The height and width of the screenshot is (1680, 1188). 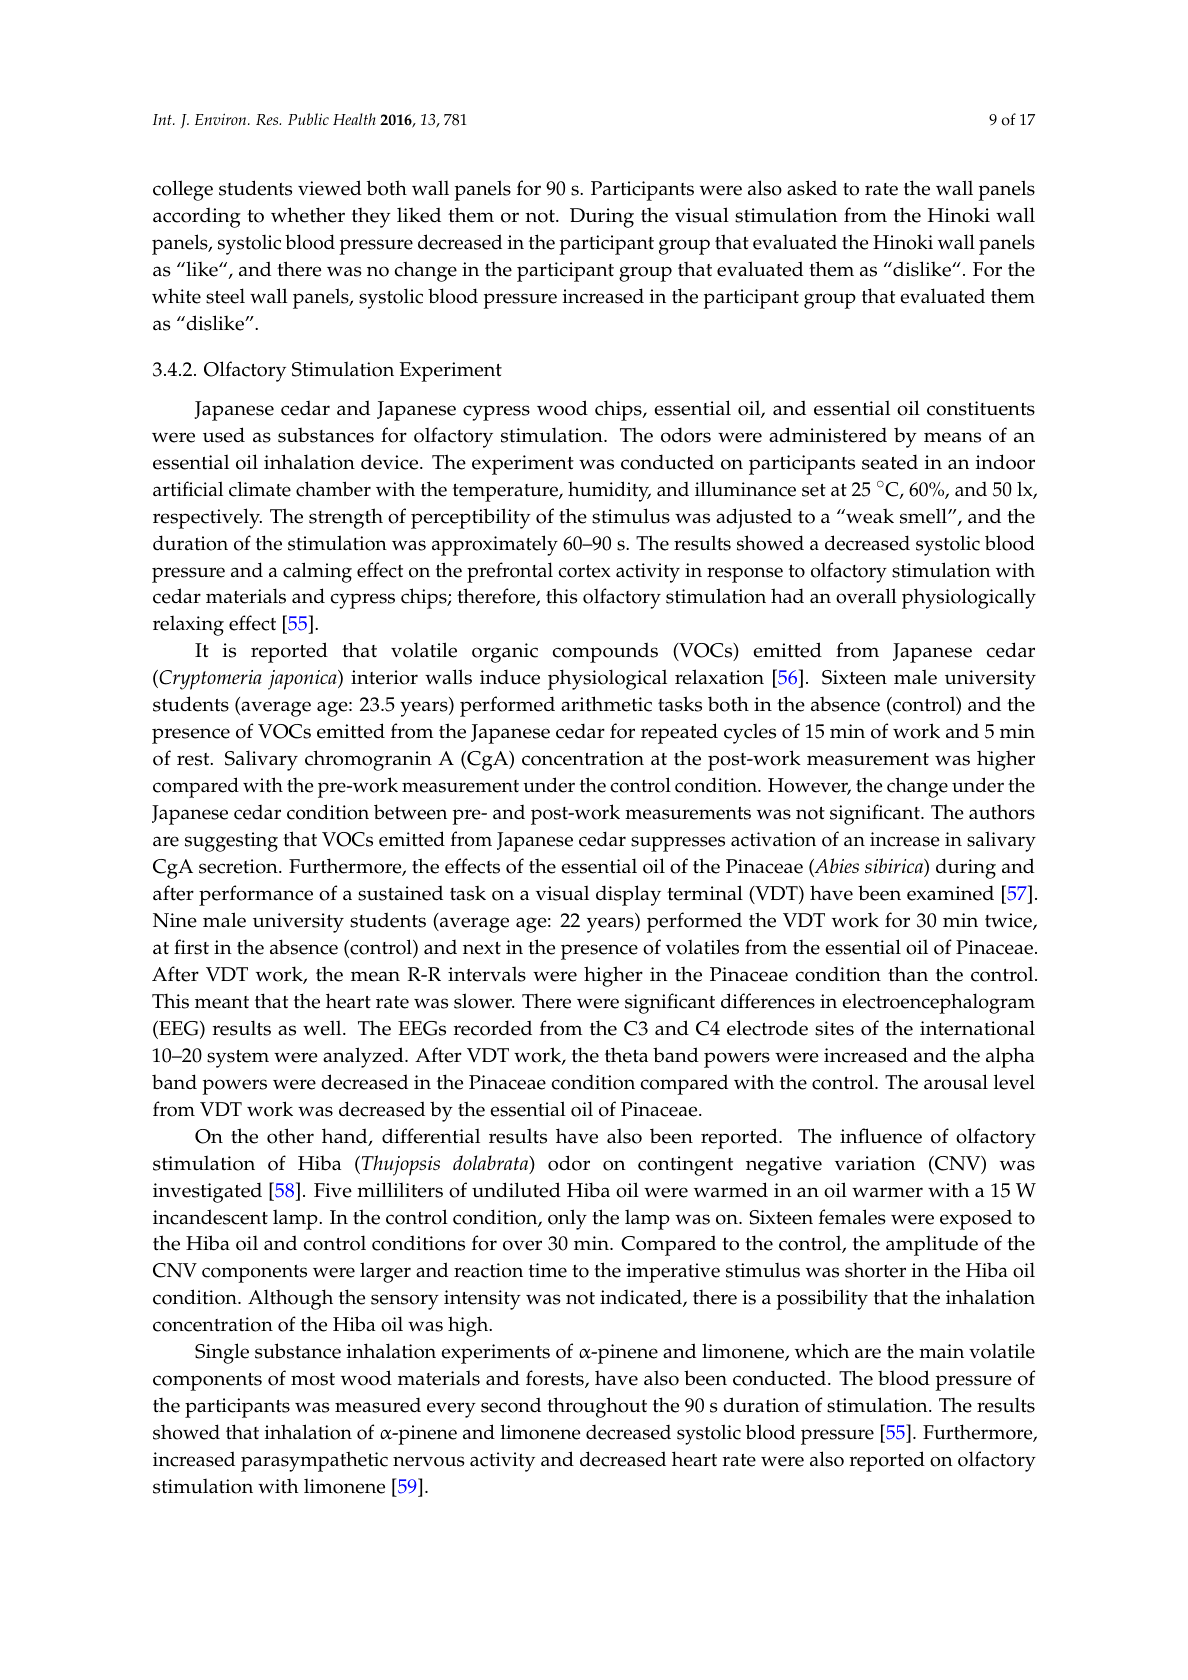 What do you see at coordinates (308, 119) in the screenshot?
I see `Public` at bounding box center [308, 119].
